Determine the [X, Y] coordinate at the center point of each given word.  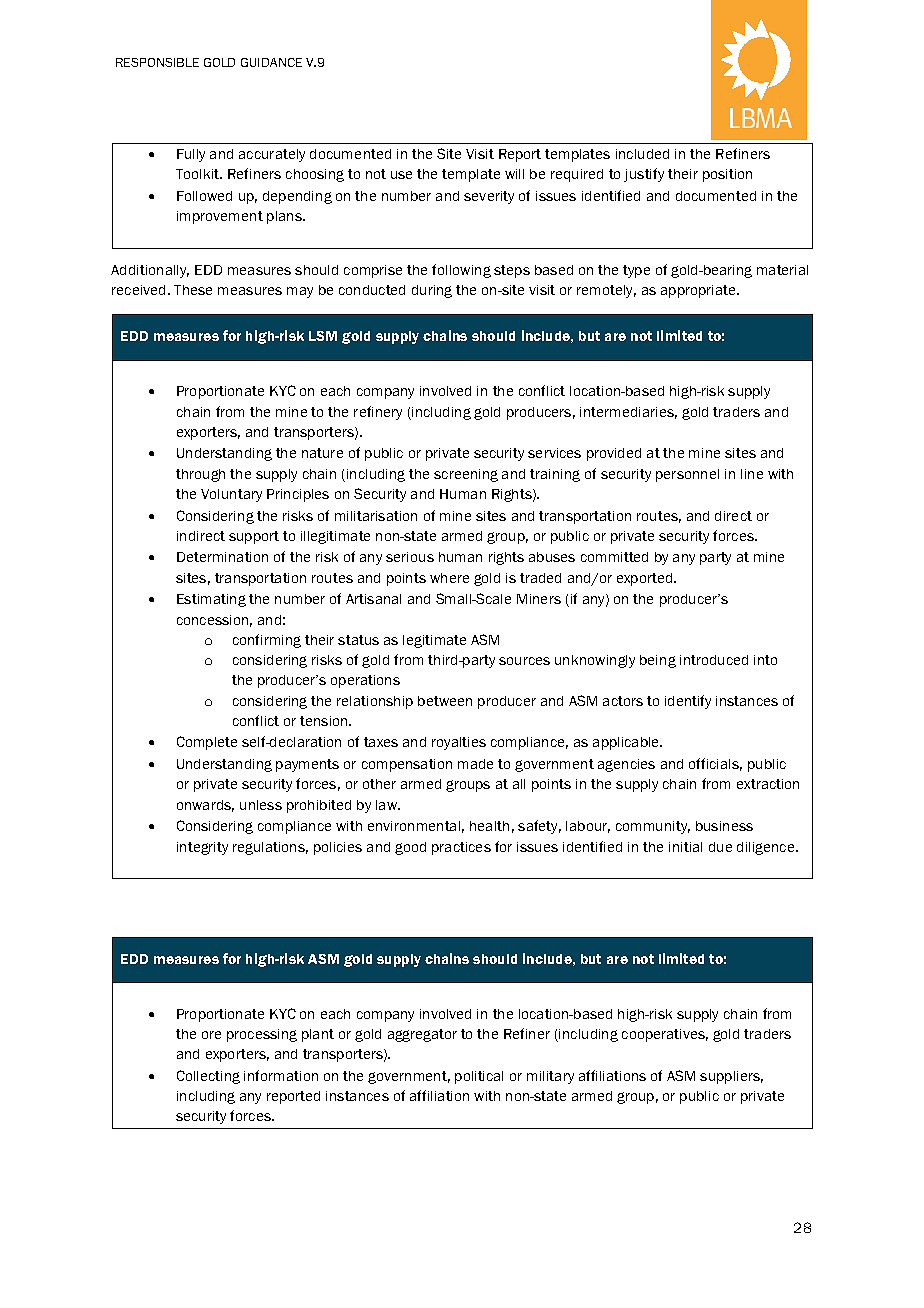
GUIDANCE [271, 62]
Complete [207, 743]
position [727, 175]
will [514, 174]
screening [466, 475]
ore [211, 1035]
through [200, 475]
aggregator [422, 1035]
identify [688, 702]
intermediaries [628, 413]
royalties [459, 743]
